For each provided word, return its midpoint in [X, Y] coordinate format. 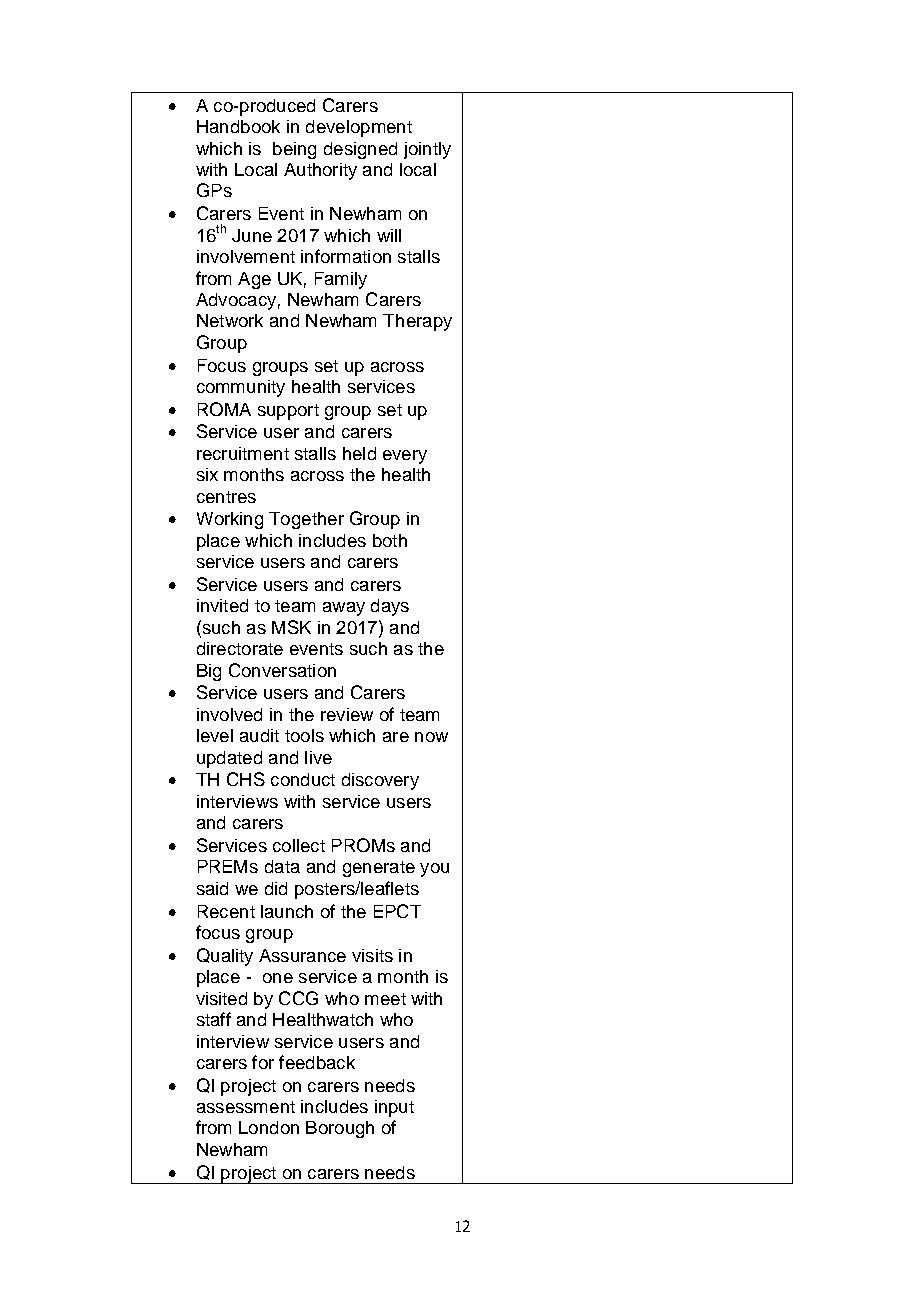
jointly [427, 150]
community [241, 388]
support [288, 412]
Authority [320, 171]
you [434, 870]
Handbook [238, 126]
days [390, 607]
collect [299, 845]
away [344, 609]
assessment [246, 1107]
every [405, 457]
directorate [240, 648]
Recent [226, 911]
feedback [317, 1062]
